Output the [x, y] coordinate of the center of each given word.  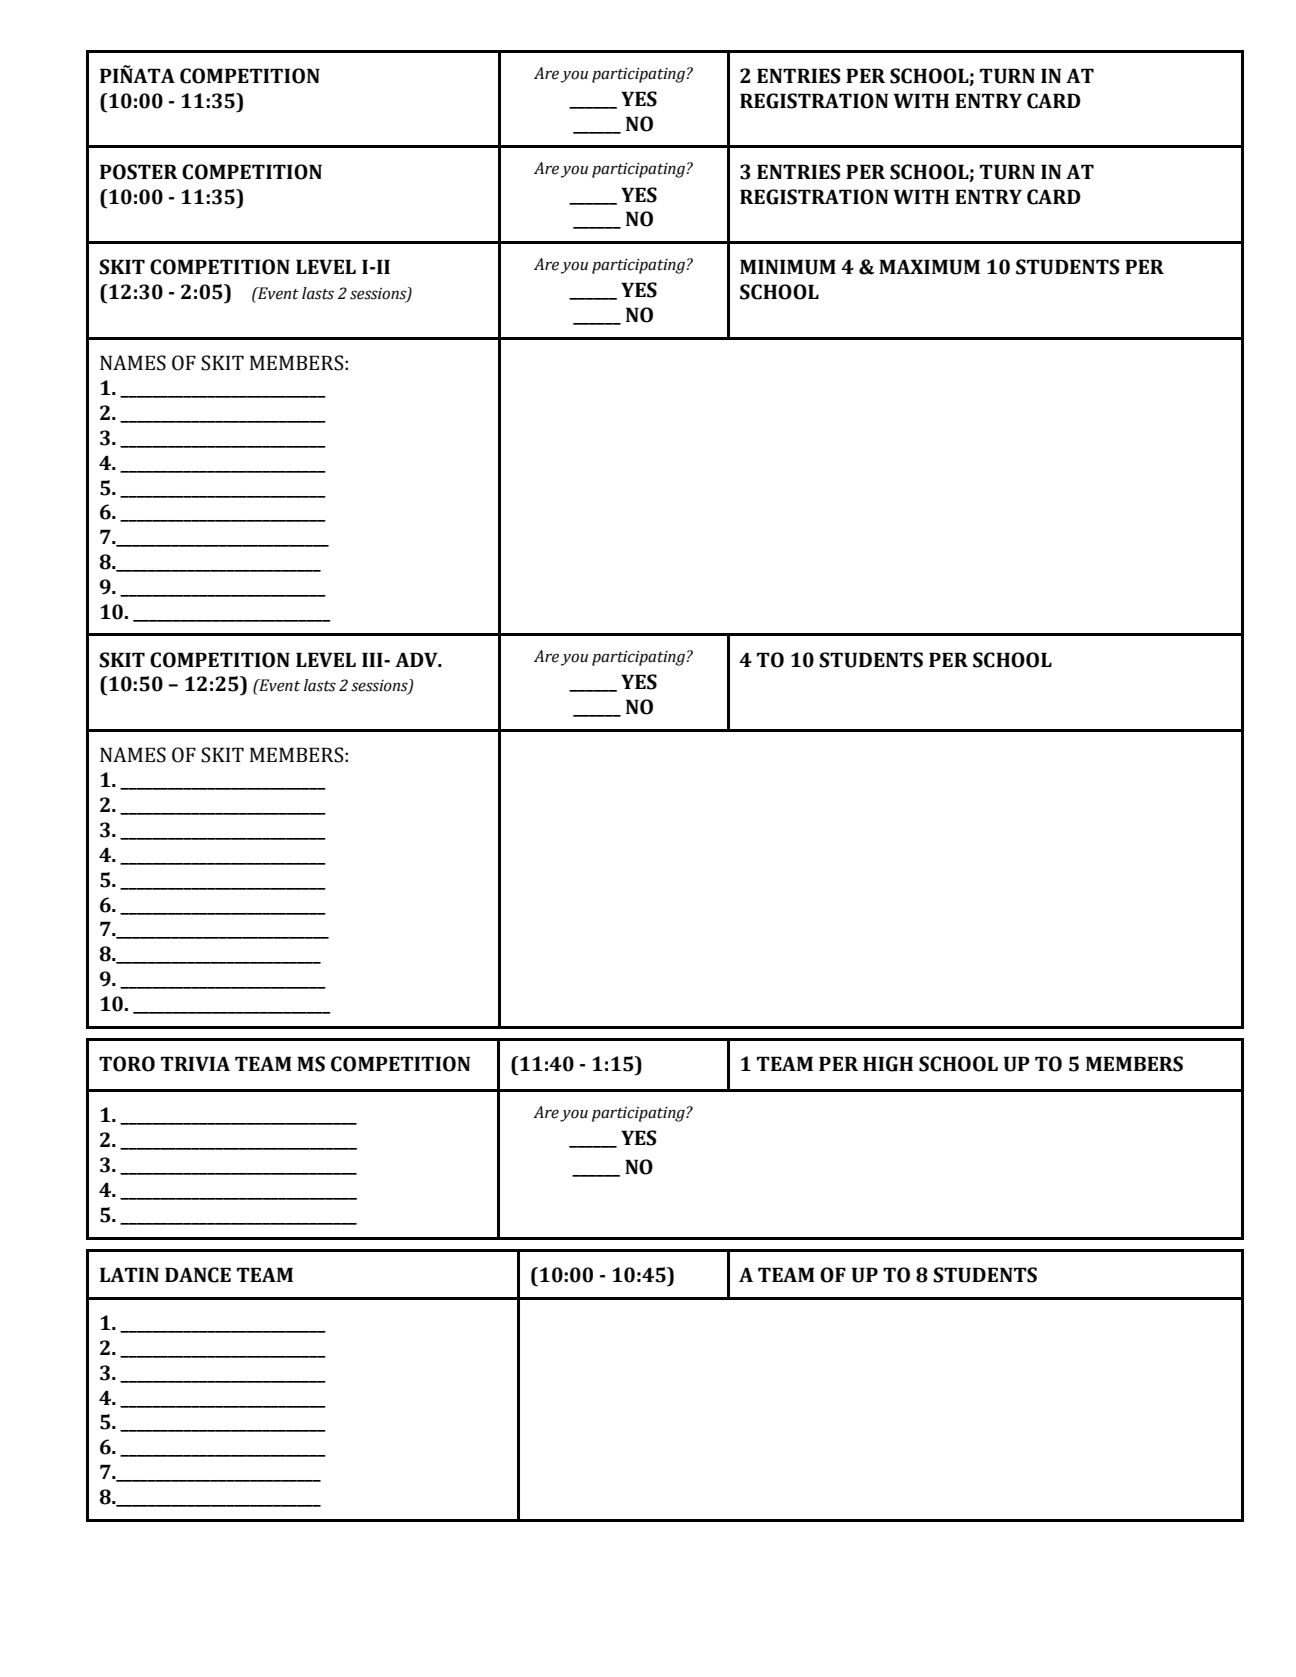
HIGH [888, 1064]
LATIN [129, 1274]
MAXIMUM [929, 267]
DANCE [198, 1275]
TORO [127, 1064]
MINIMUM [788, 267]
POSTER [139, 172]
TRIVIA [195, 1063]
